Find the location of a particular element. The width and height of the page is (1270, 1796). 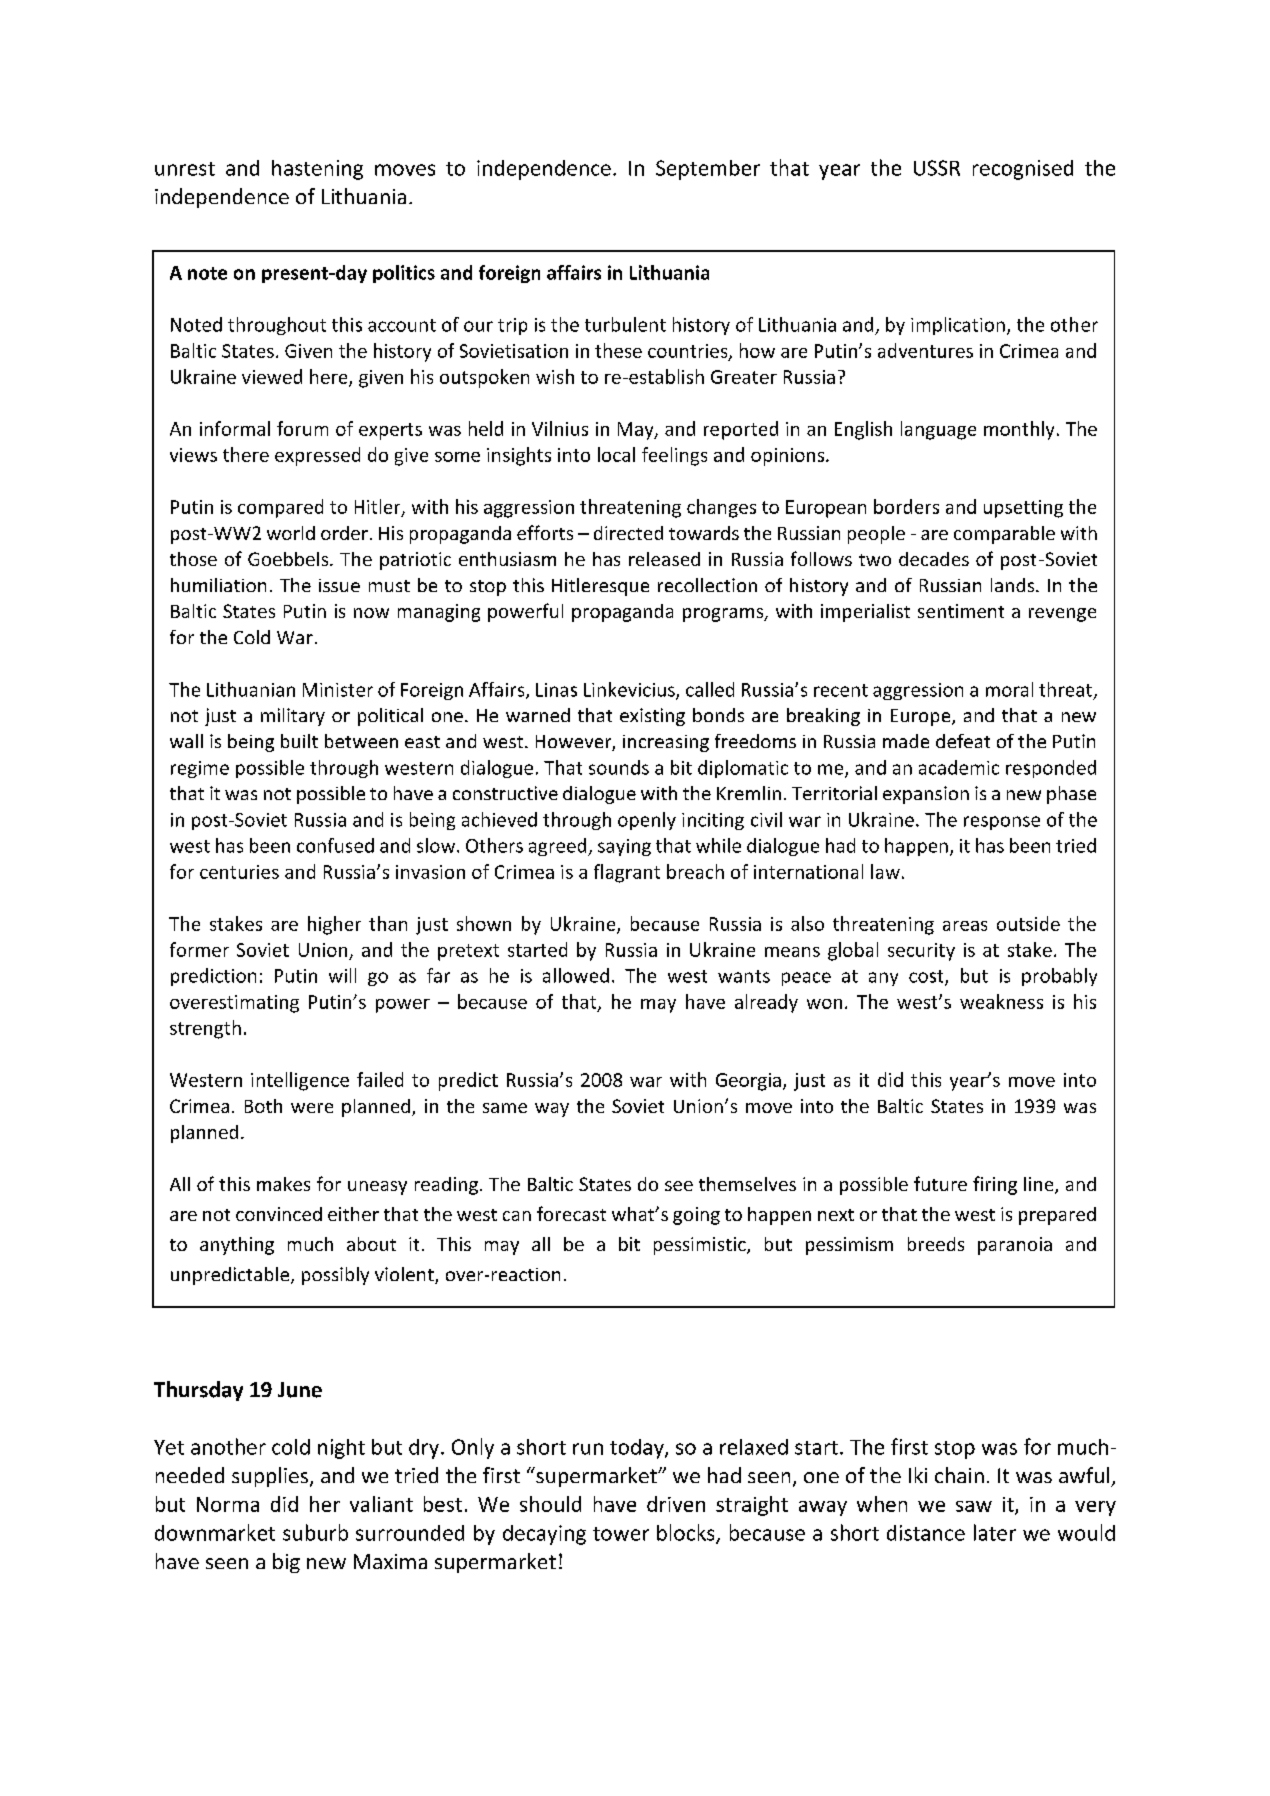

suburb is located at coordinates (315, 1532).
